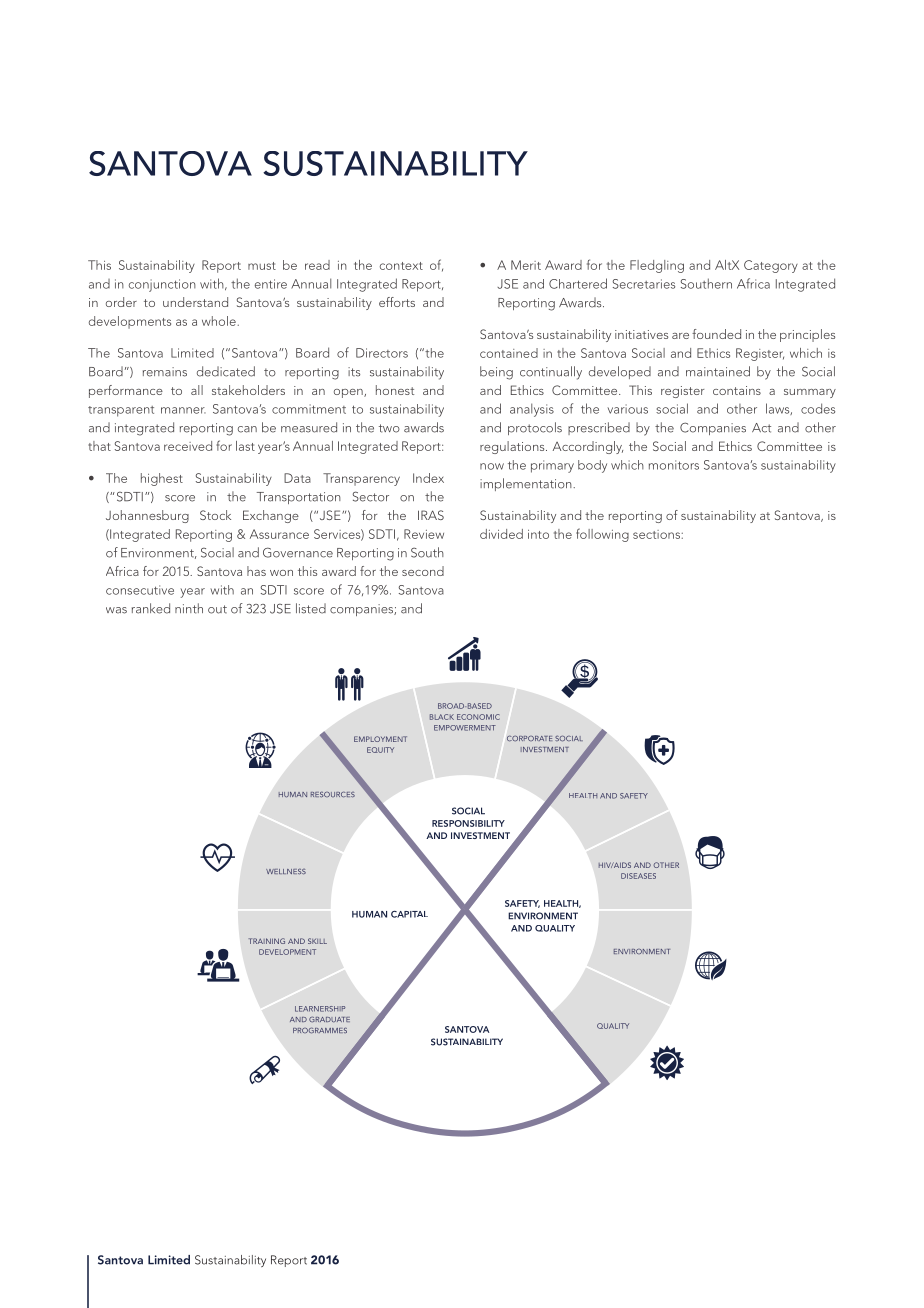 The width and height of the page is (924, 1308). What do you see at coordinates (529, 738) in the page?
I see `CORPORATE` at bounding box center [529, 738].
